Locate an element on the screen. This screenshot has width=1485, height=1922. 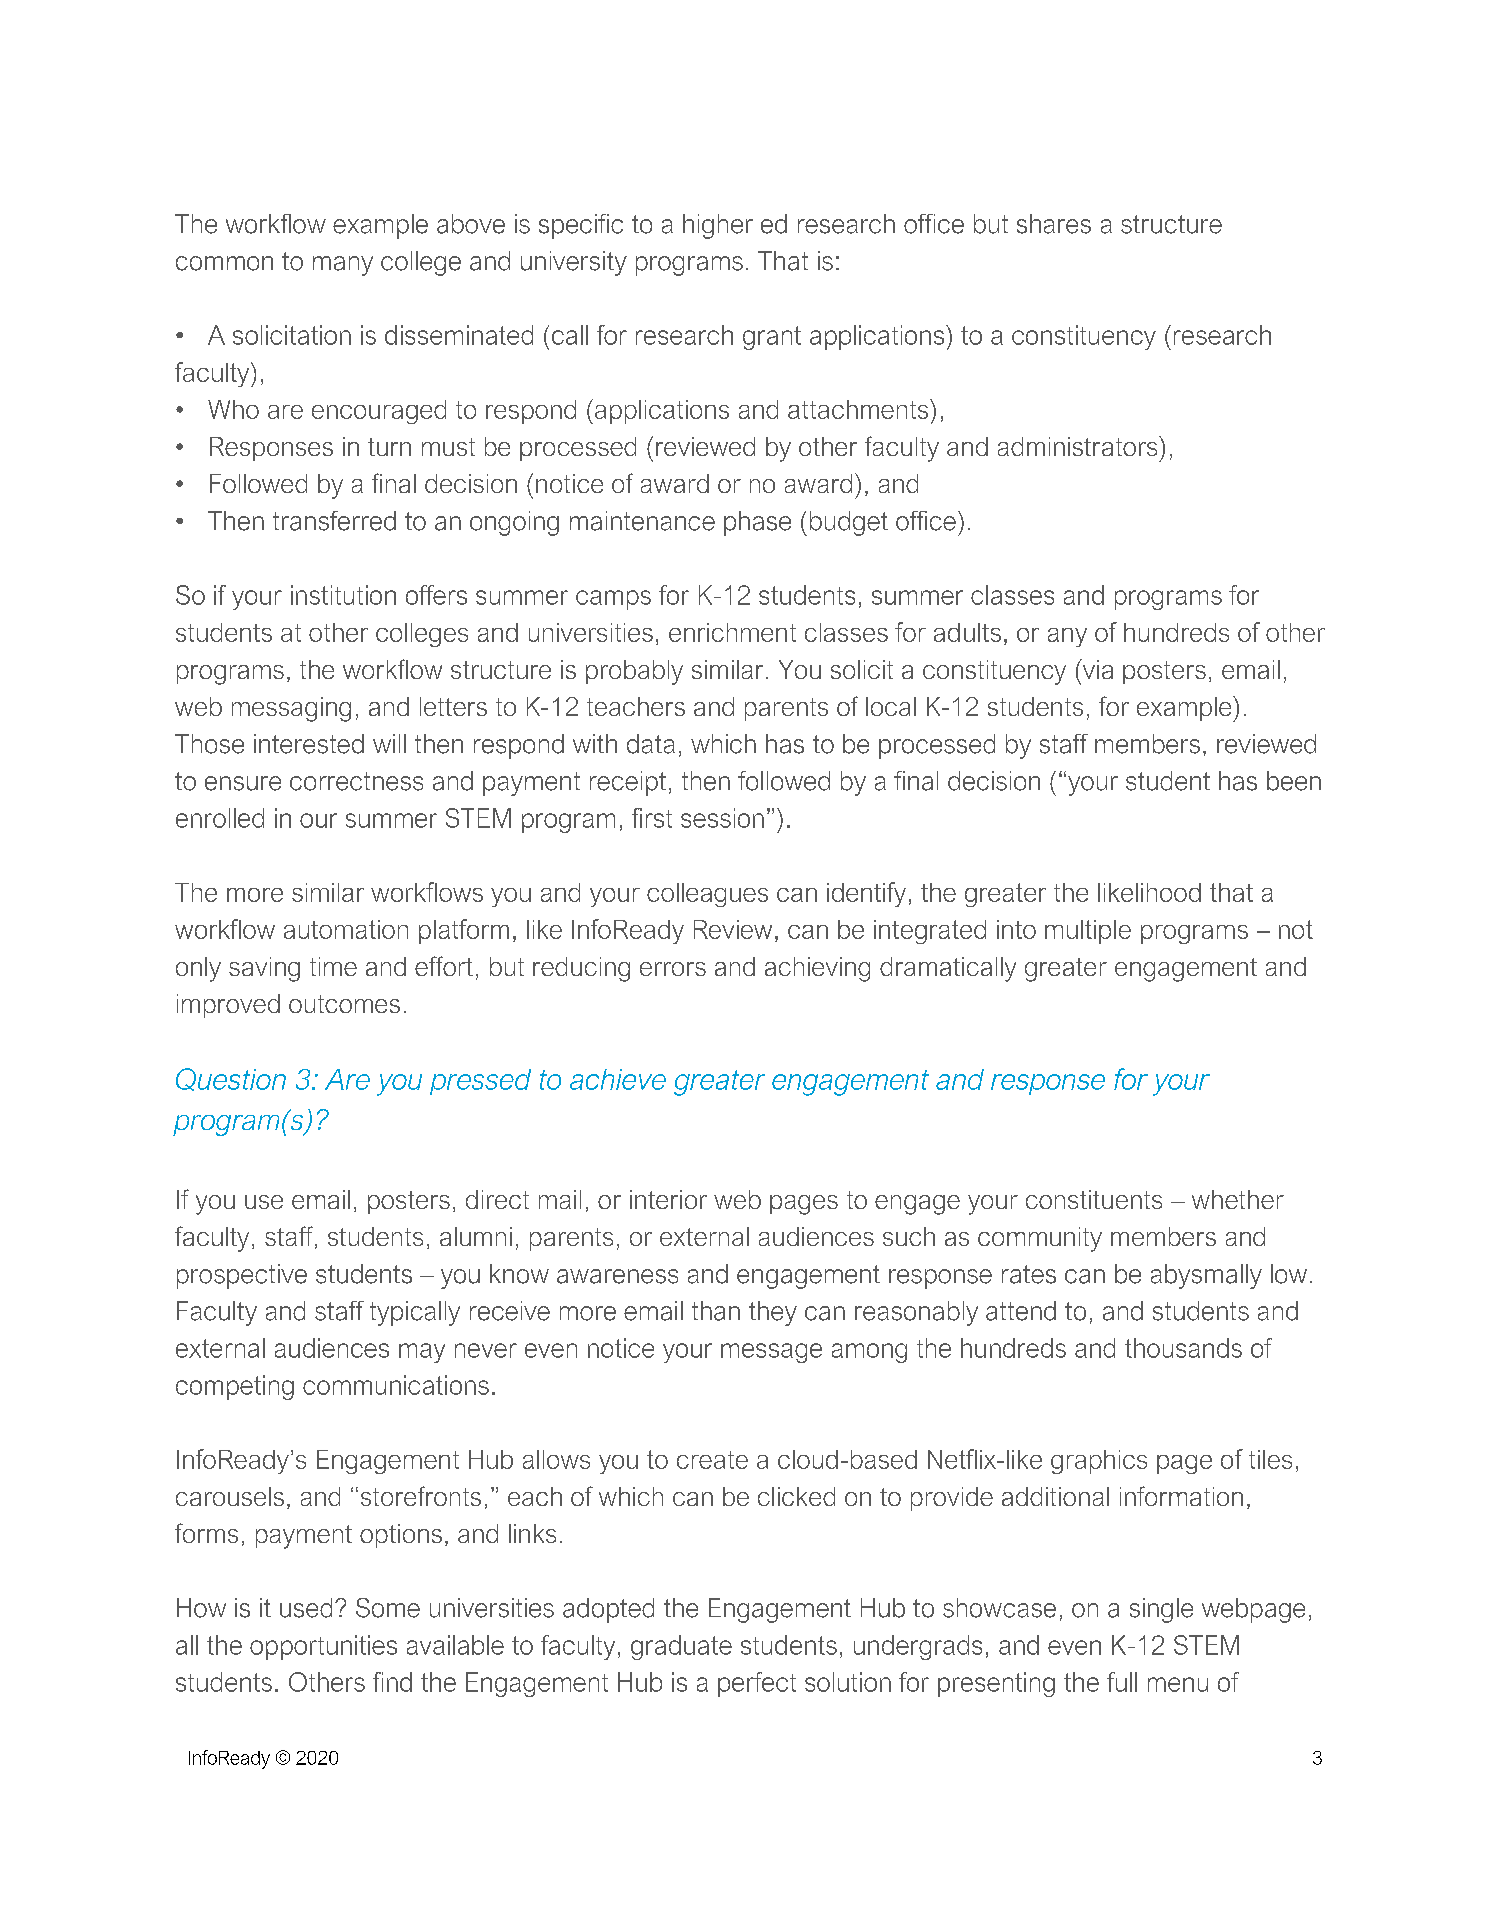
graduate is located at coordinates (681, 1647).
